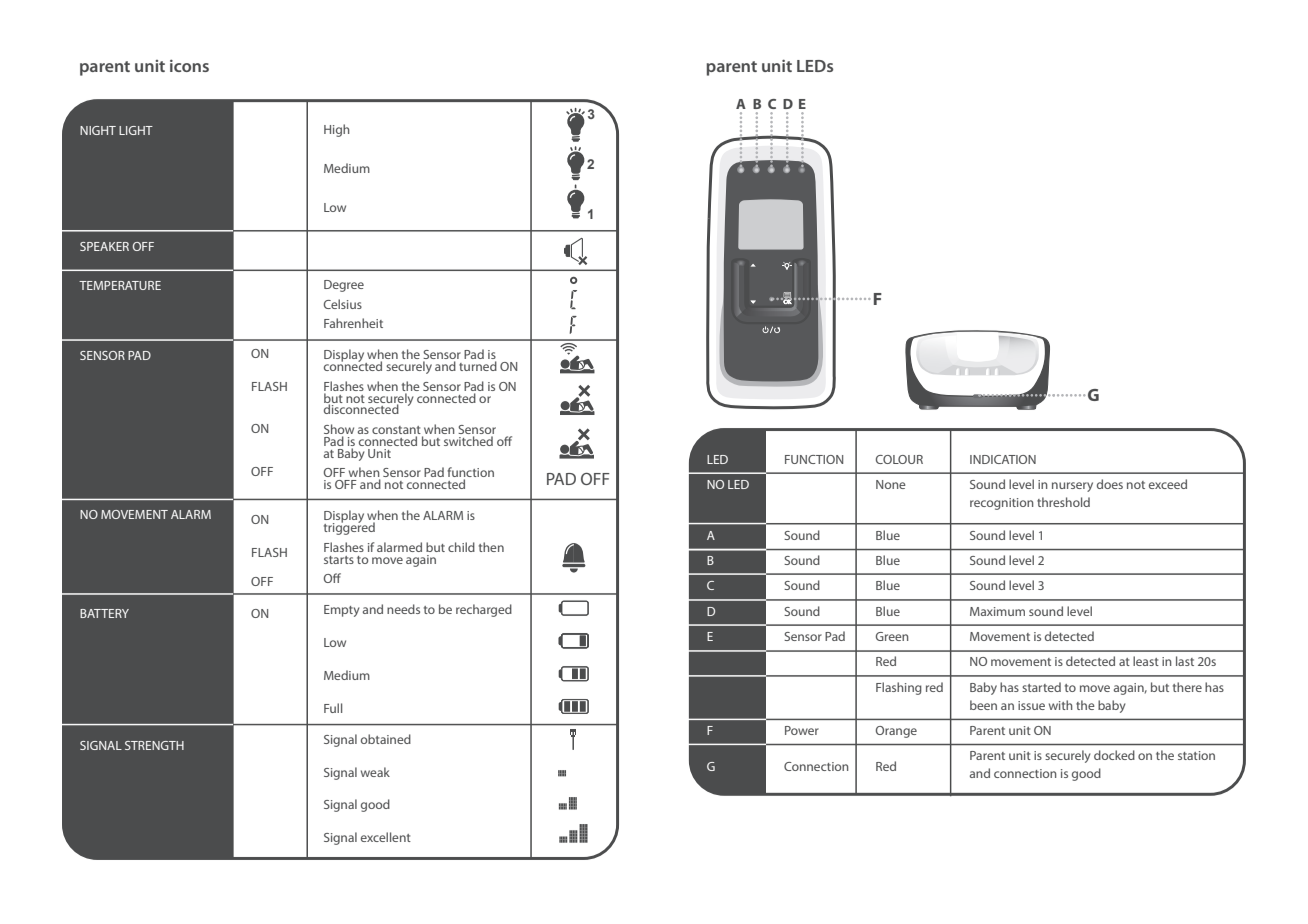  Describe the element at coordinates (802, 730) in the screenshot. I see `Power` at that location.
